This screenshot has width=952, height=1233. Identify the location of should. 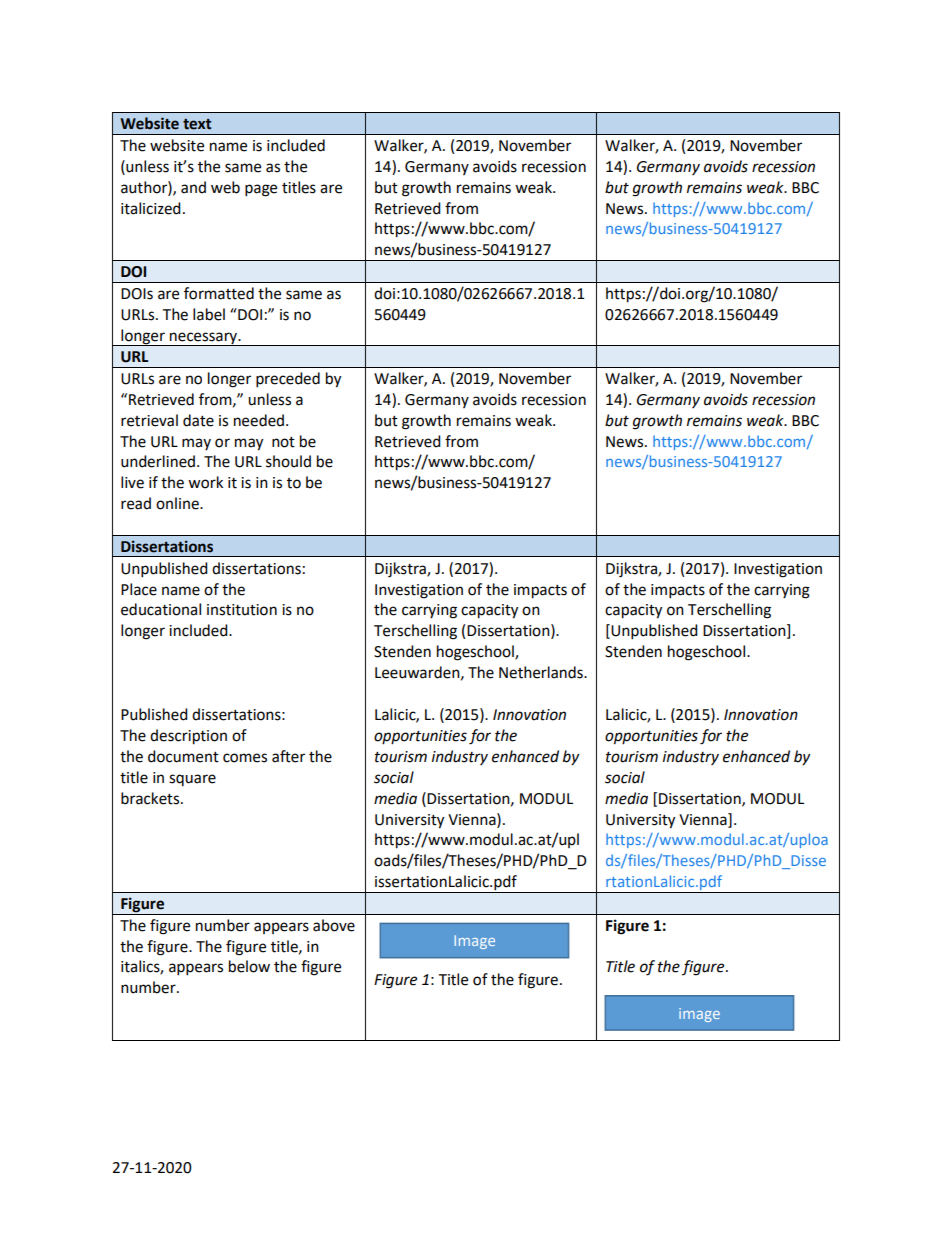
(288, 461).
